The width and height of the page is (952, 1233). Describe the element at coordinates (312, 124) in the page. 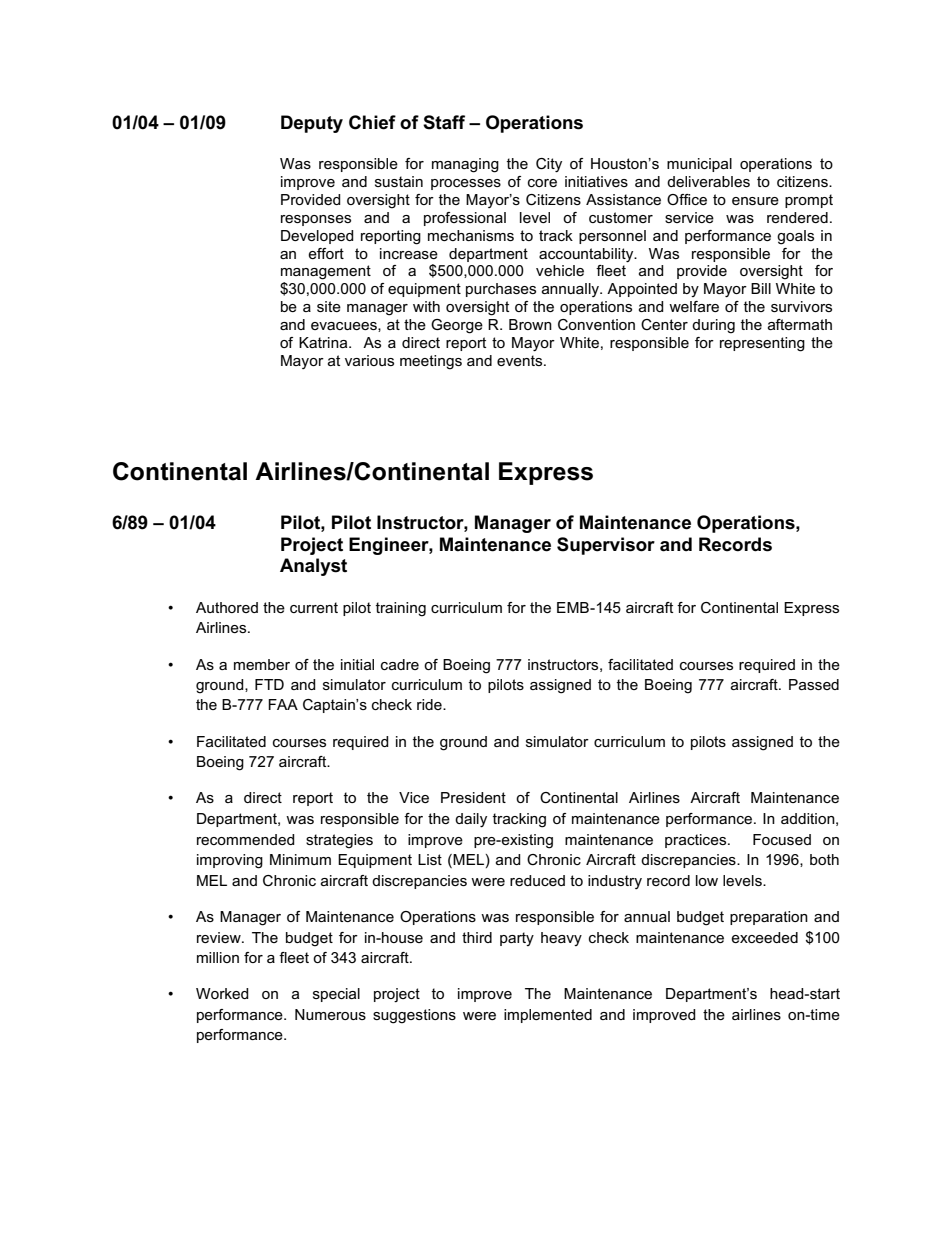

I see `Deputy` at that location.
